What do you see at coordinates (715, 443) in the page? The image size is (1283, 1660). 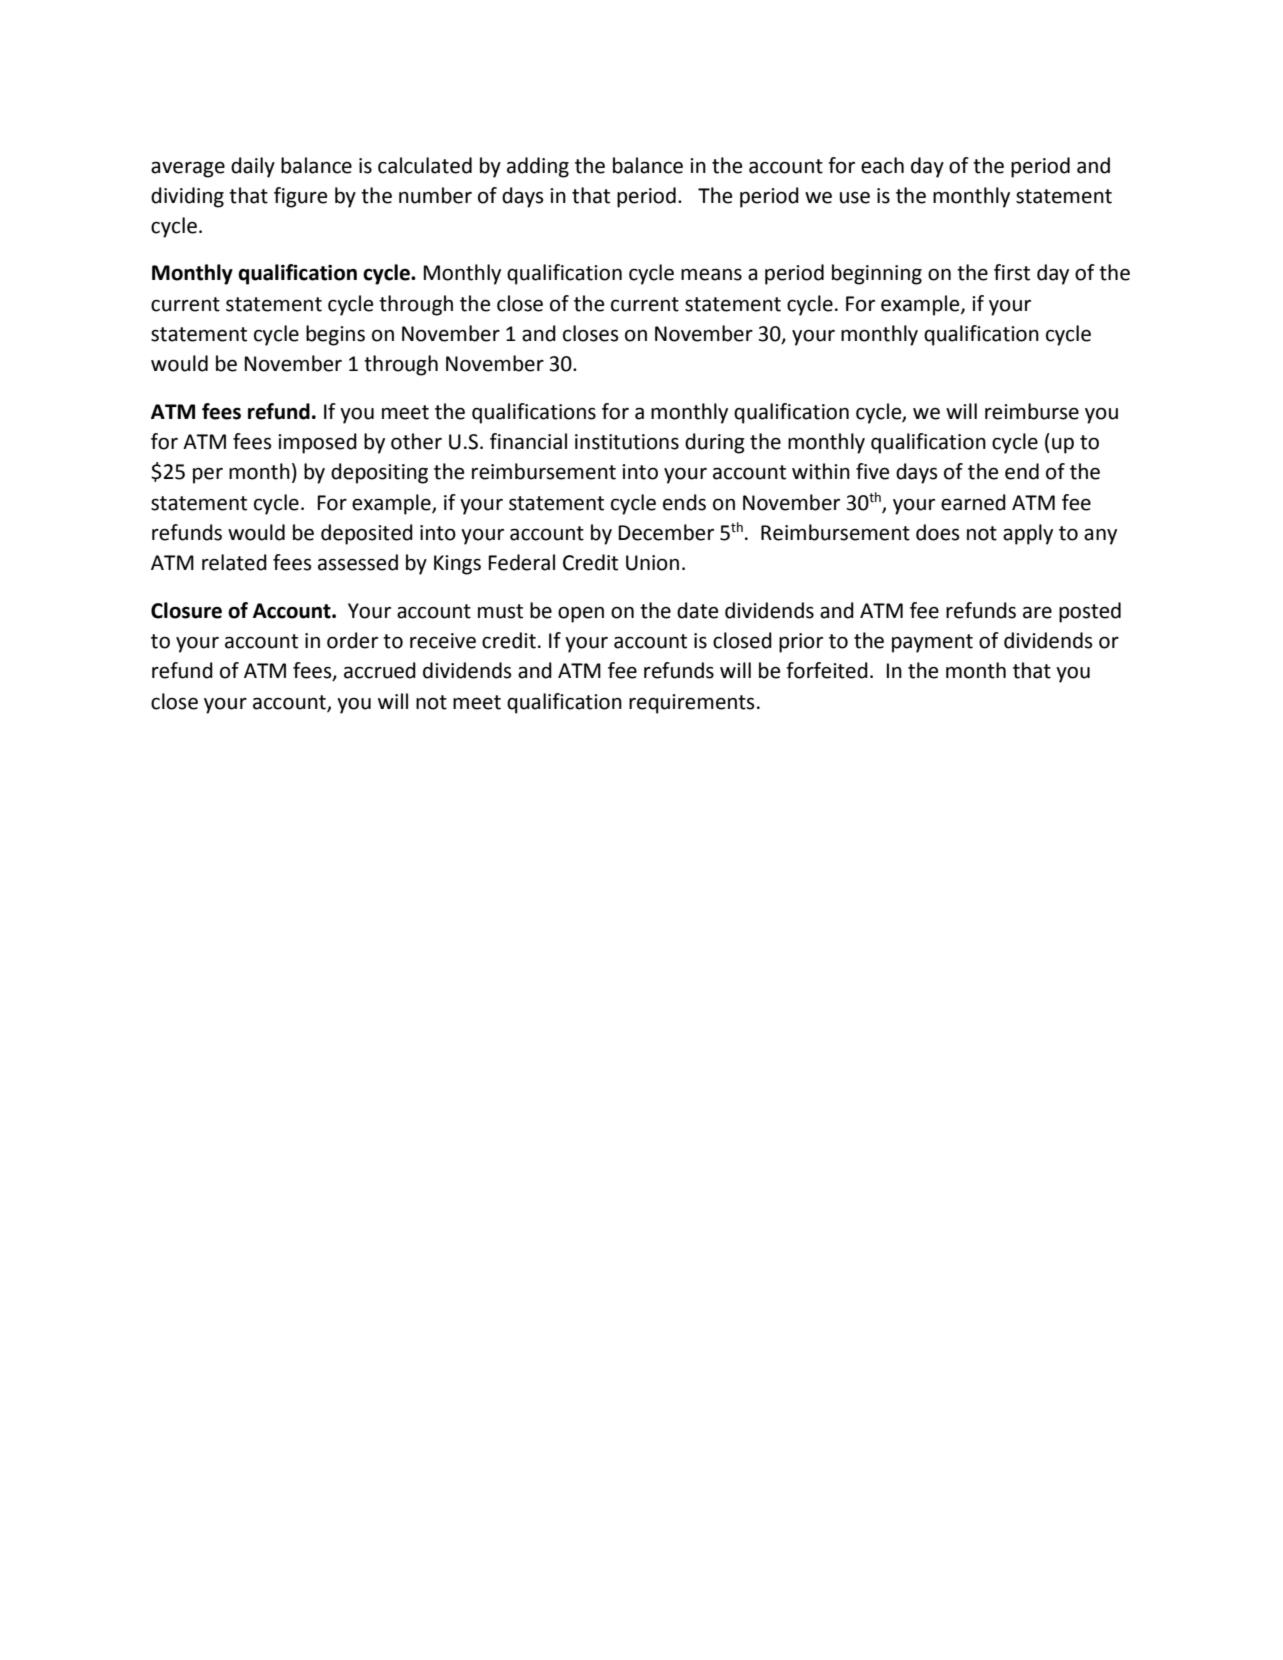 I see `during` at bounding box center [715, 443].
